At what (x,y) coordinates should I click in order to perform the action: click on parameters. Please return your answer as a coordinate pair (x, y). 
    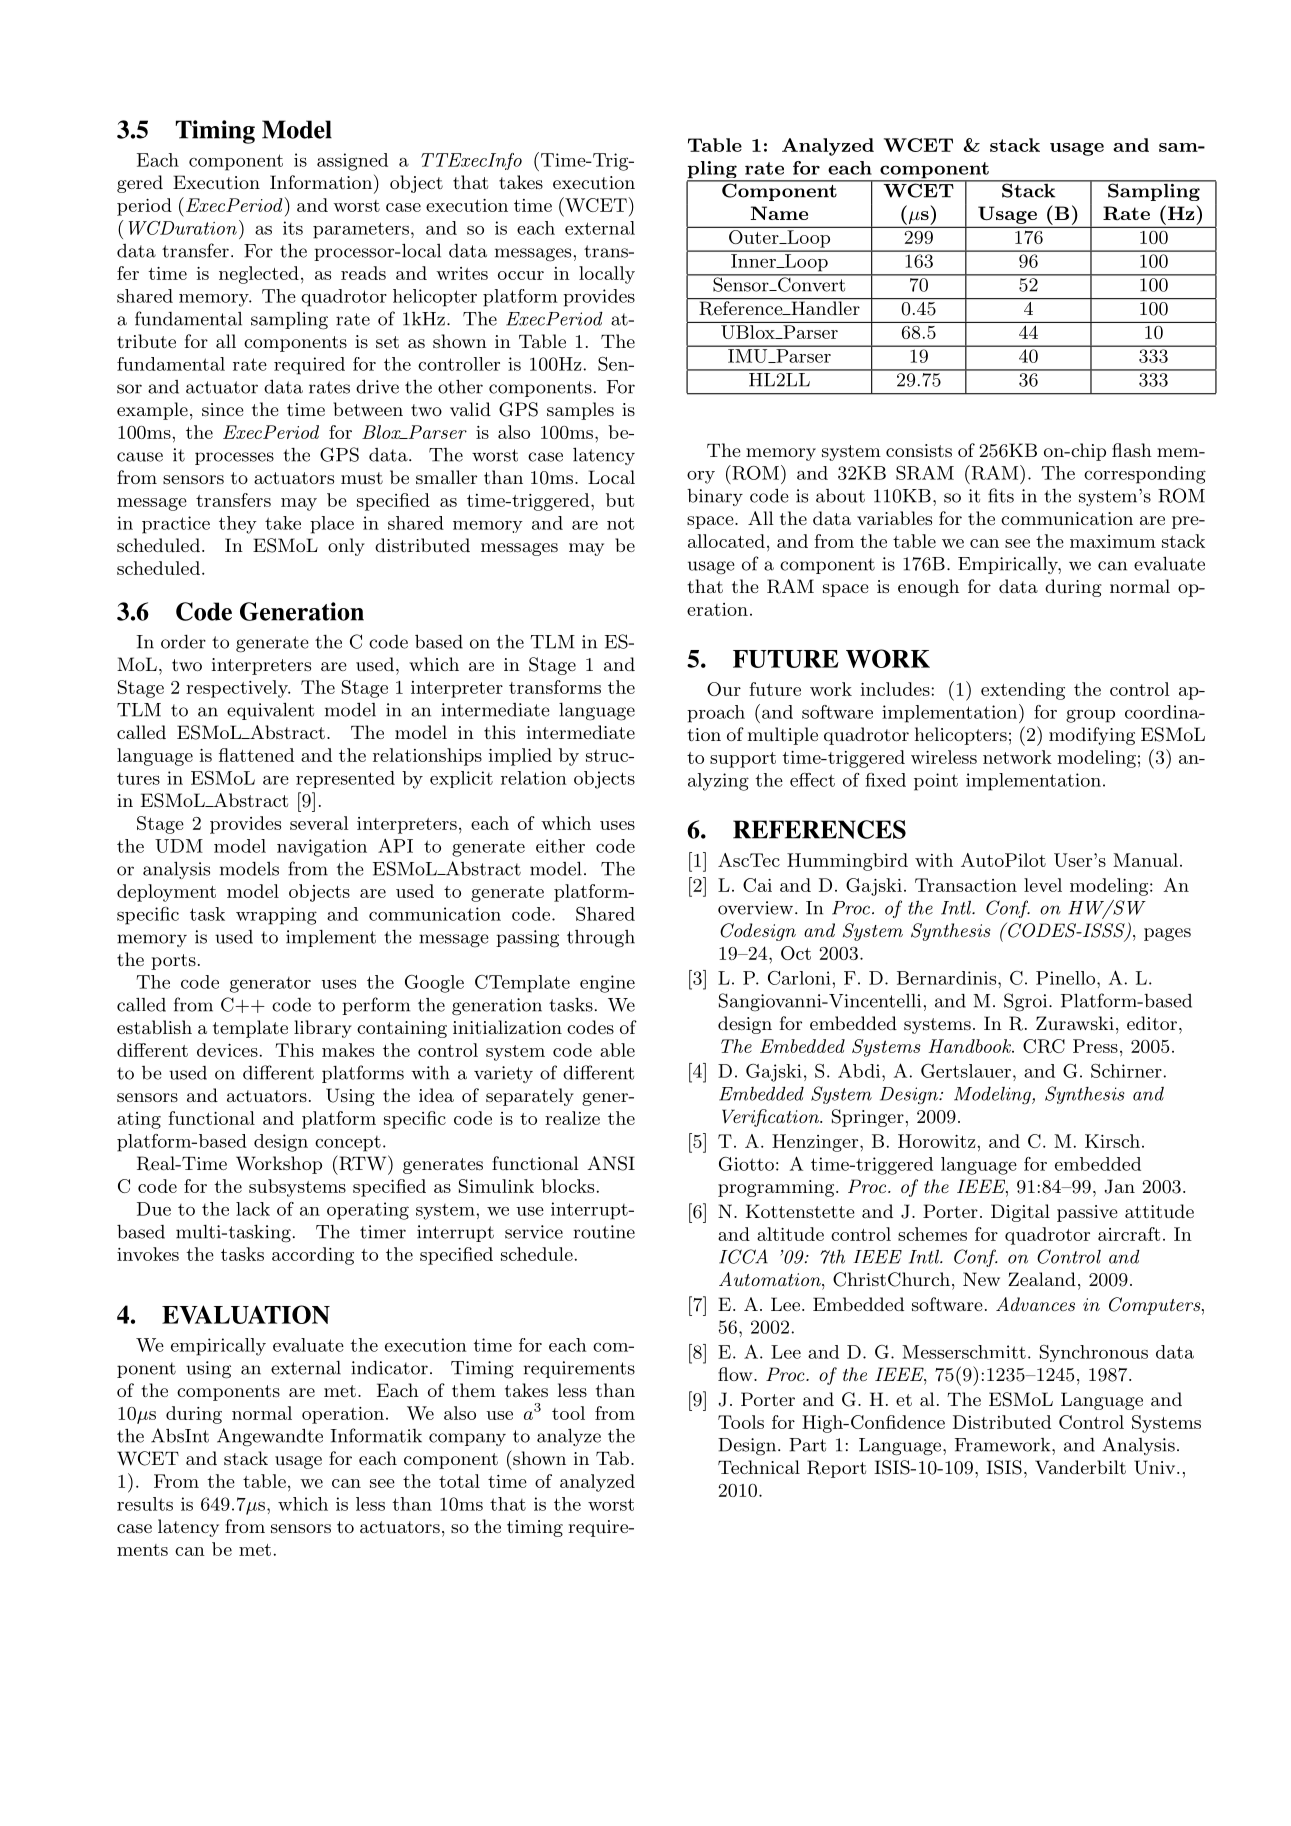
    Looking at the image, I should click on (361, 230).
